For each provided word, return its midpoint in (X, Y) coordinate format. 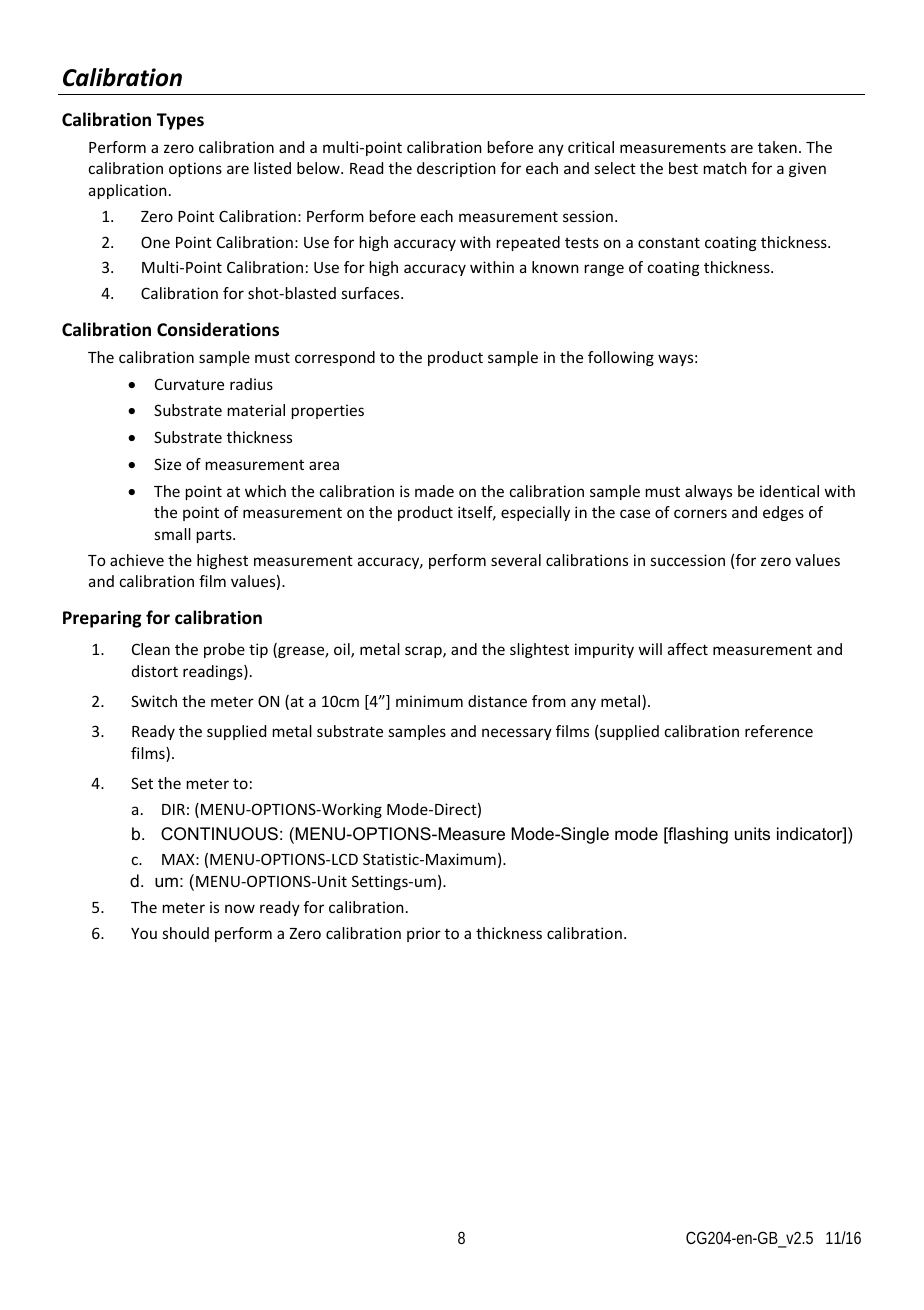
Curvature (189, 384)
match (725, 168)
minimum (429, 701)
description (456, 169)
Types (180, 121)
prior (424, 934)
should (186, 933)
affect (688, 649)
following (621, 358)
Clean (151, 649)
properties (328, 411)
